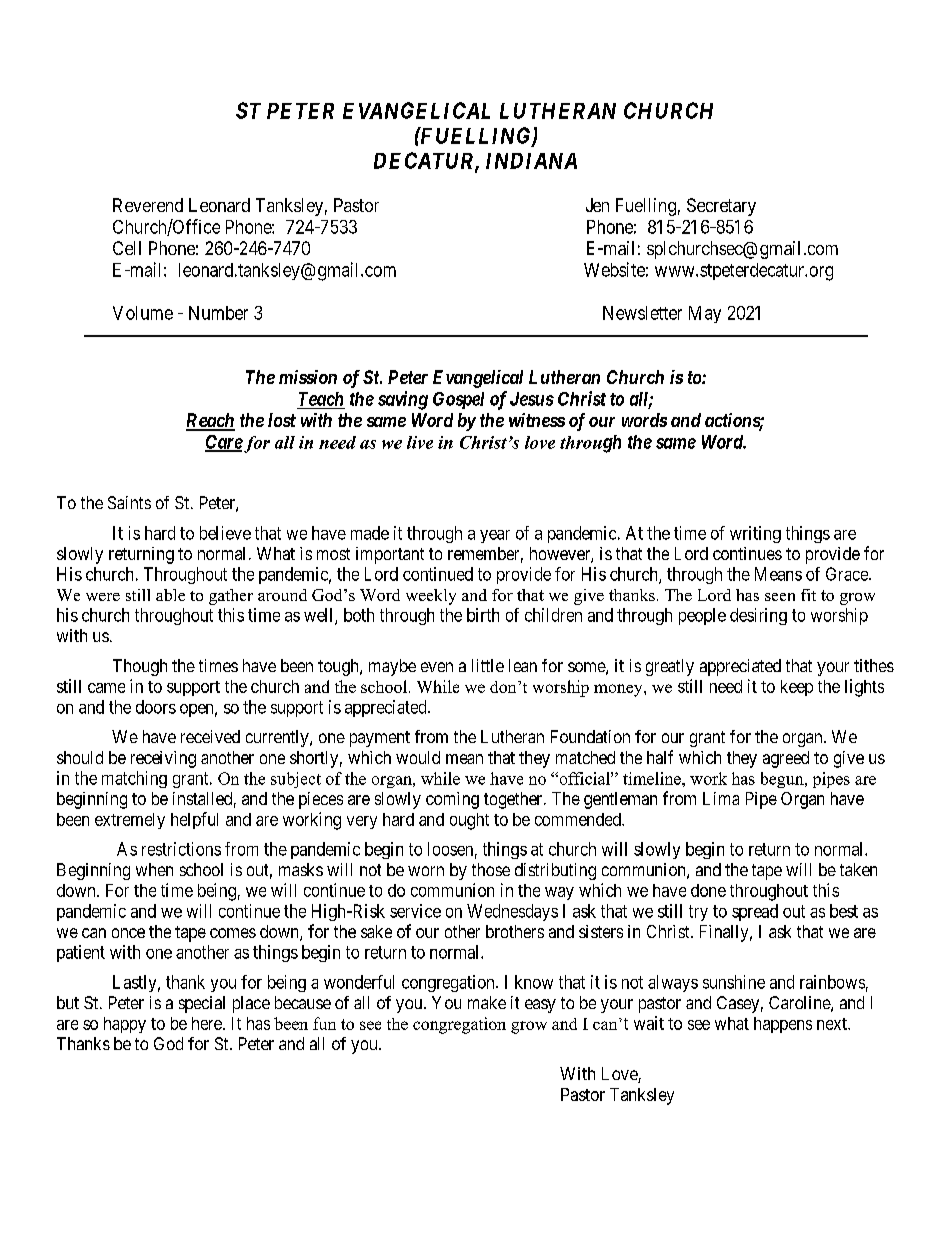 Image resolution: width=952 pixels, height=1233 pixels. Describe the element at coordinates (170, 595) in the screenshot. I see `able` at that location.
